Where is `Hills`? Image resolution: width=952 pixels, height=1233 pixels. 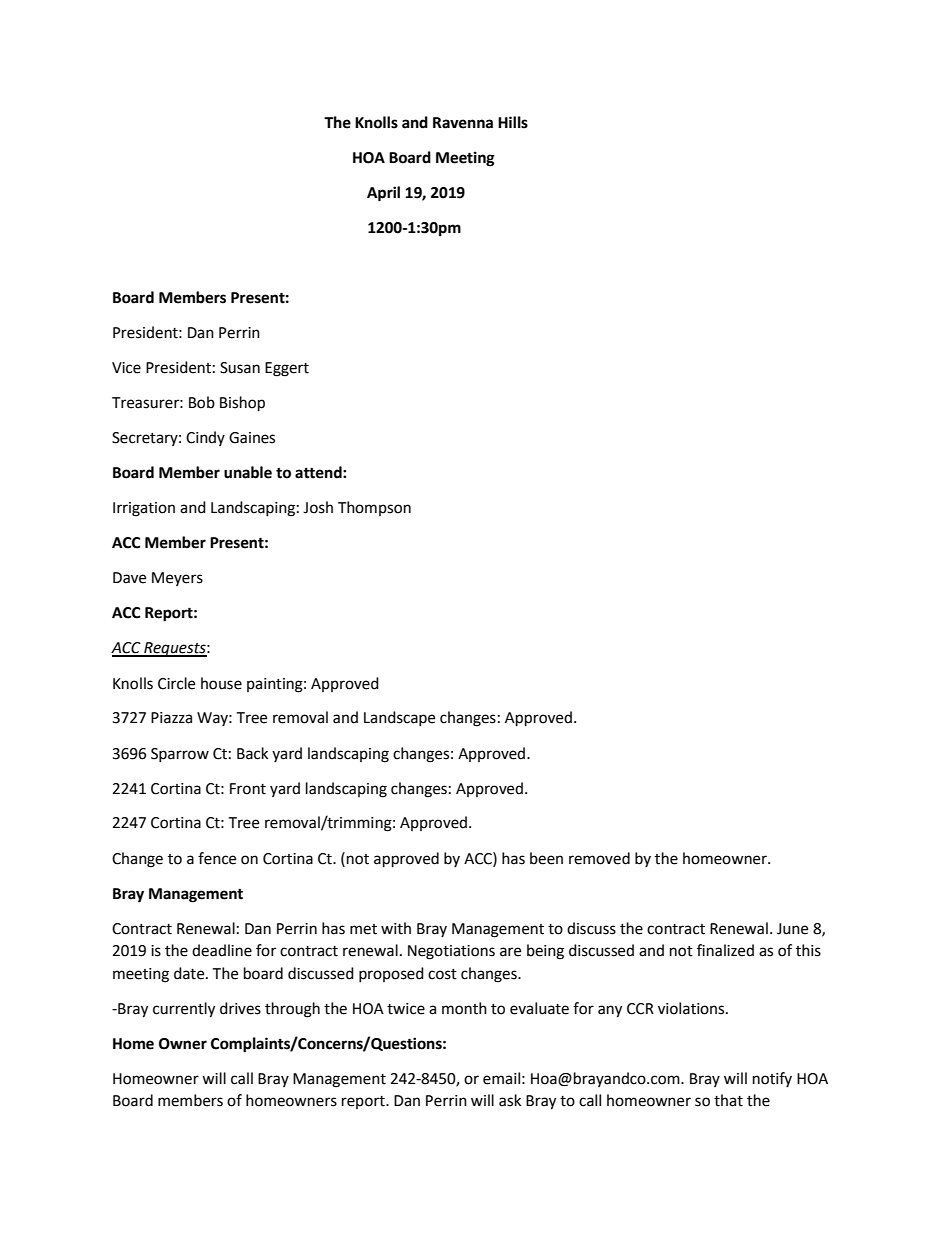 Hills is located at coordinates (513, 122).
